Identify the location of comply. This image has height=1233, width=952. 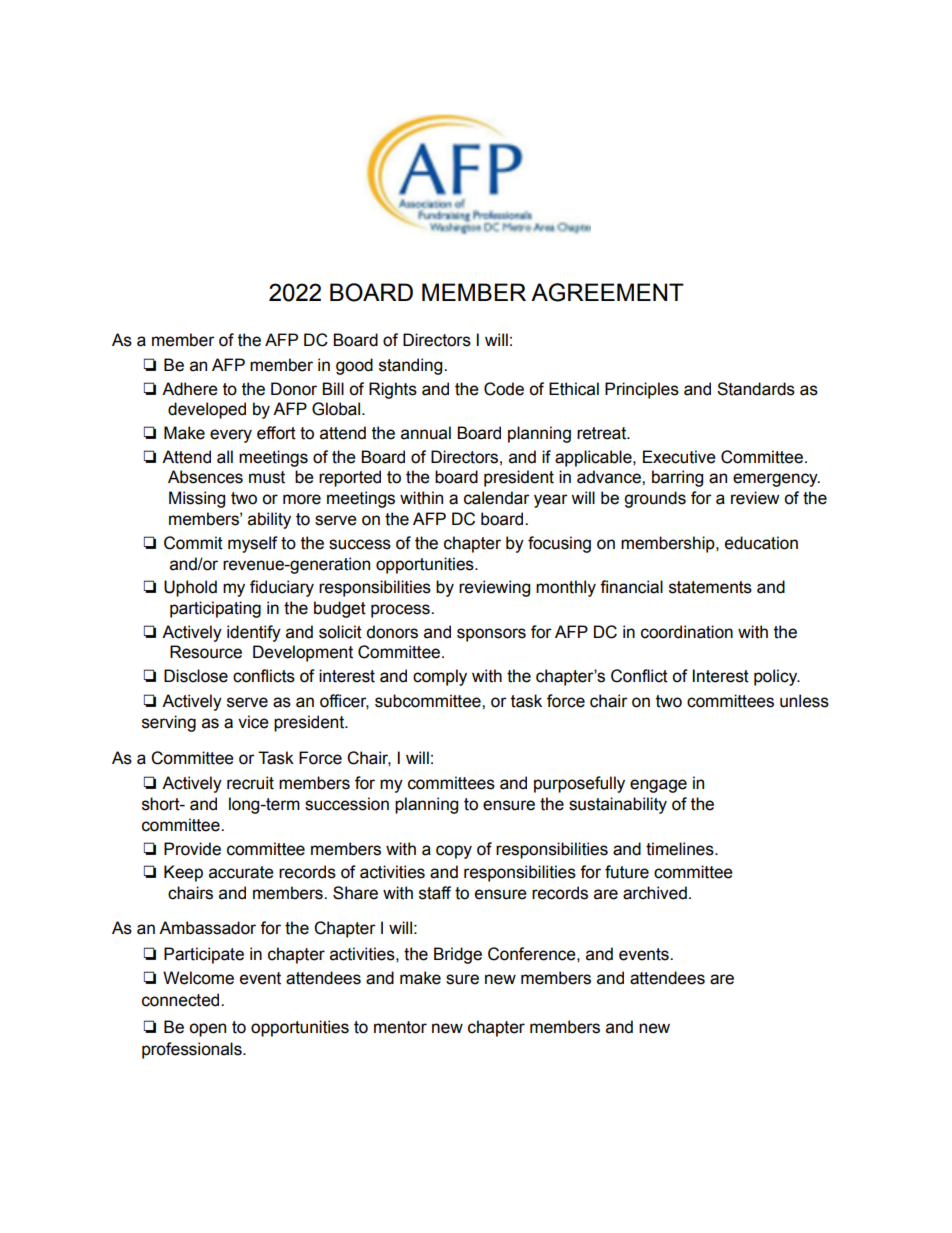
(440, 677).
